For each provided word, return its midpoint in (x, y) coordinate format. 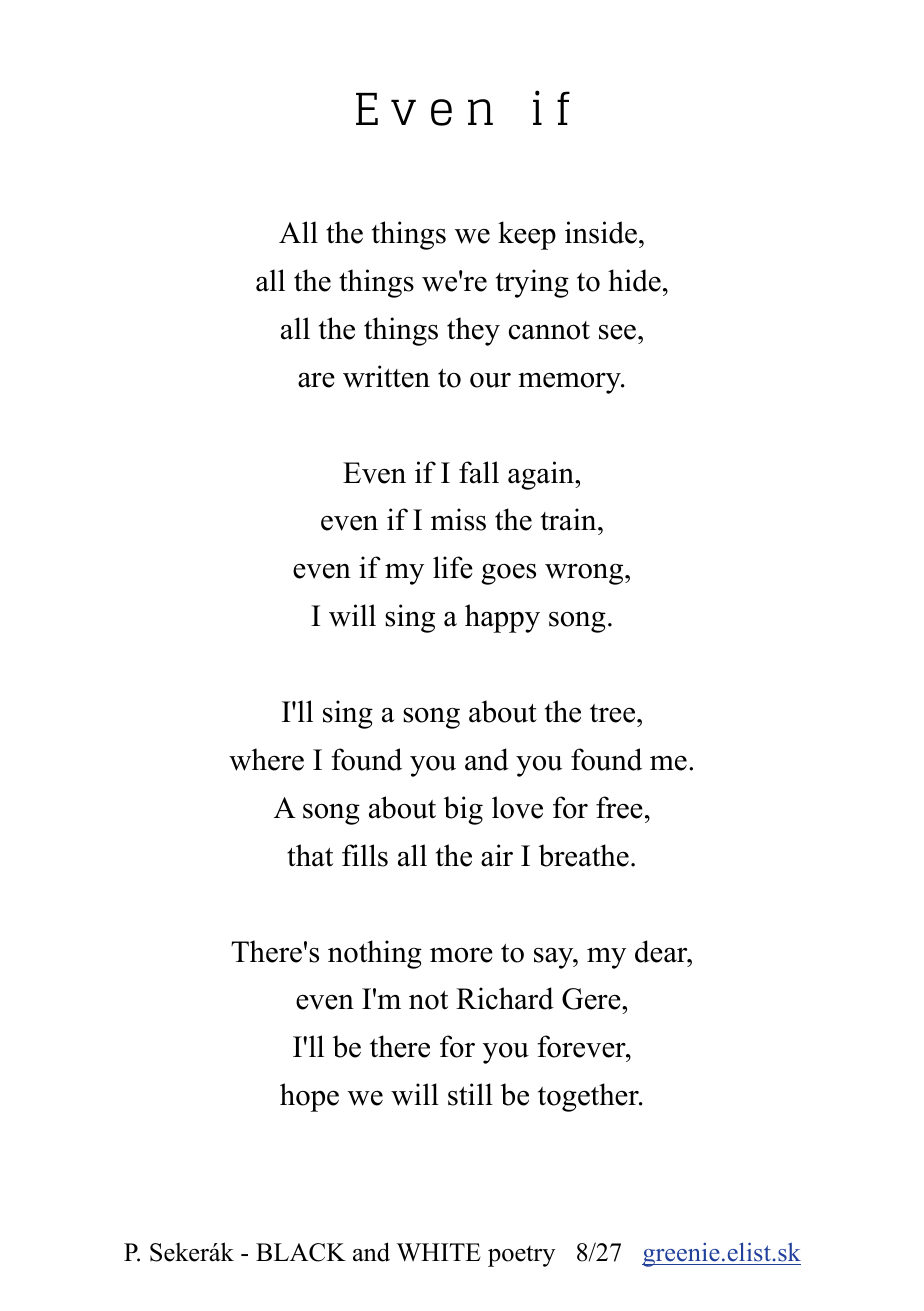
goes (508, 574)
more (461, 955)
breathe (584, 855)
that (310, 855)
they (473, 331)
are (316, 380)
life (453, 567)
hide (634, 280)
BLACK (301, 1252)
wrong (585, 574)
